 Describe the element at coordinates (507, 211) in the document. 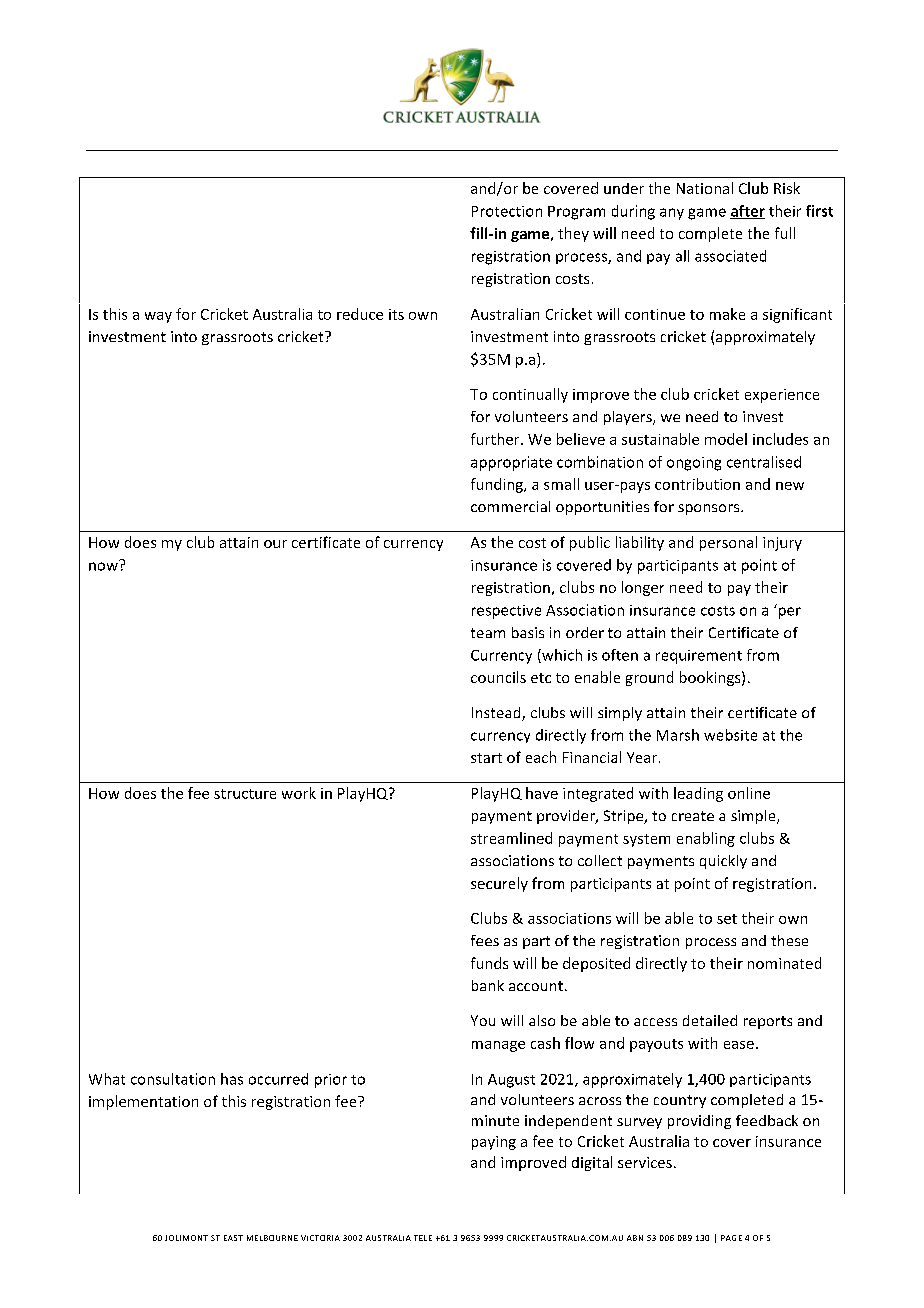

I see `Protection` at that location.
